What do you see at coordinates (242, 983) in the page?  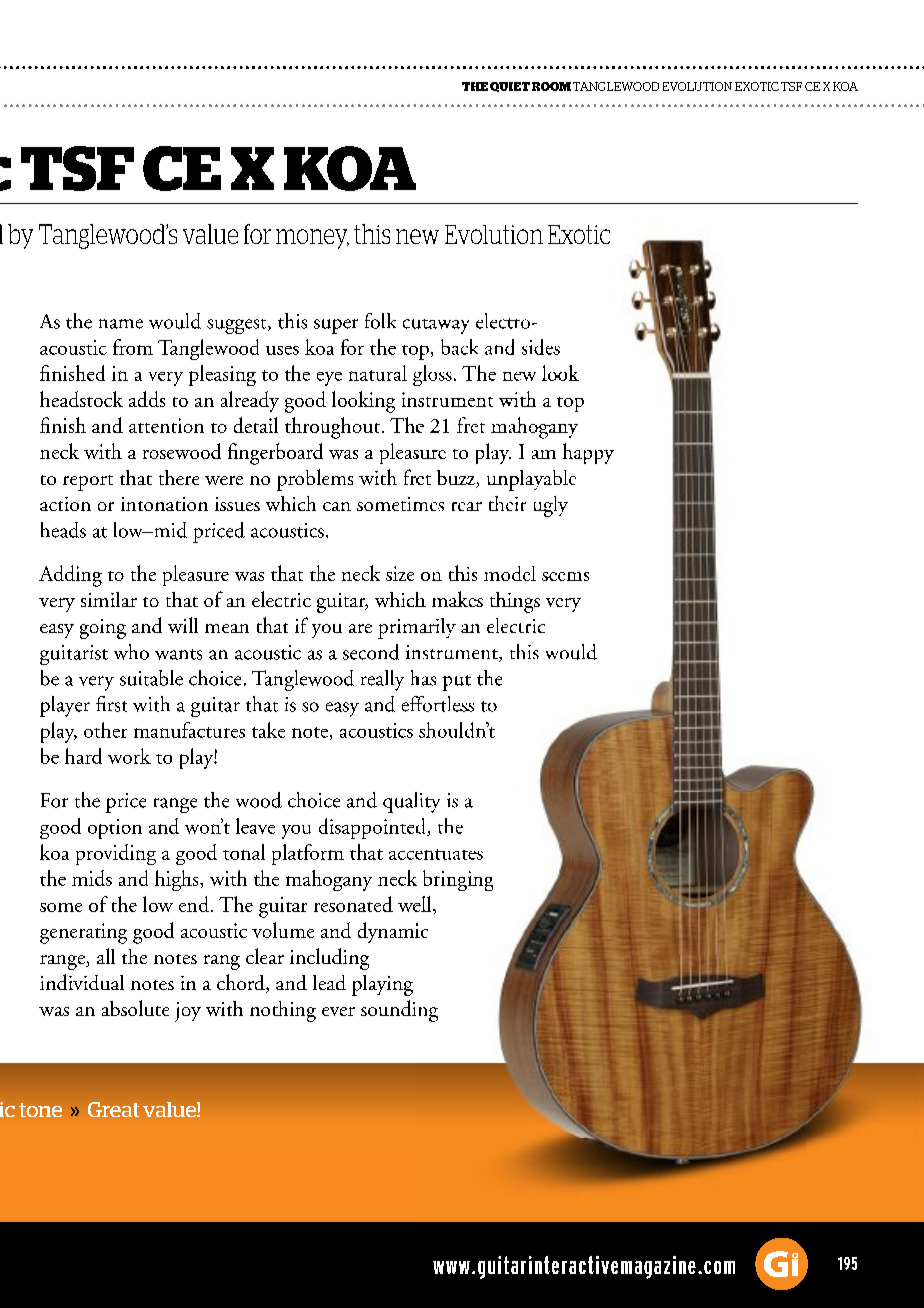 I see `chord` at bounding box center [242, 983].
